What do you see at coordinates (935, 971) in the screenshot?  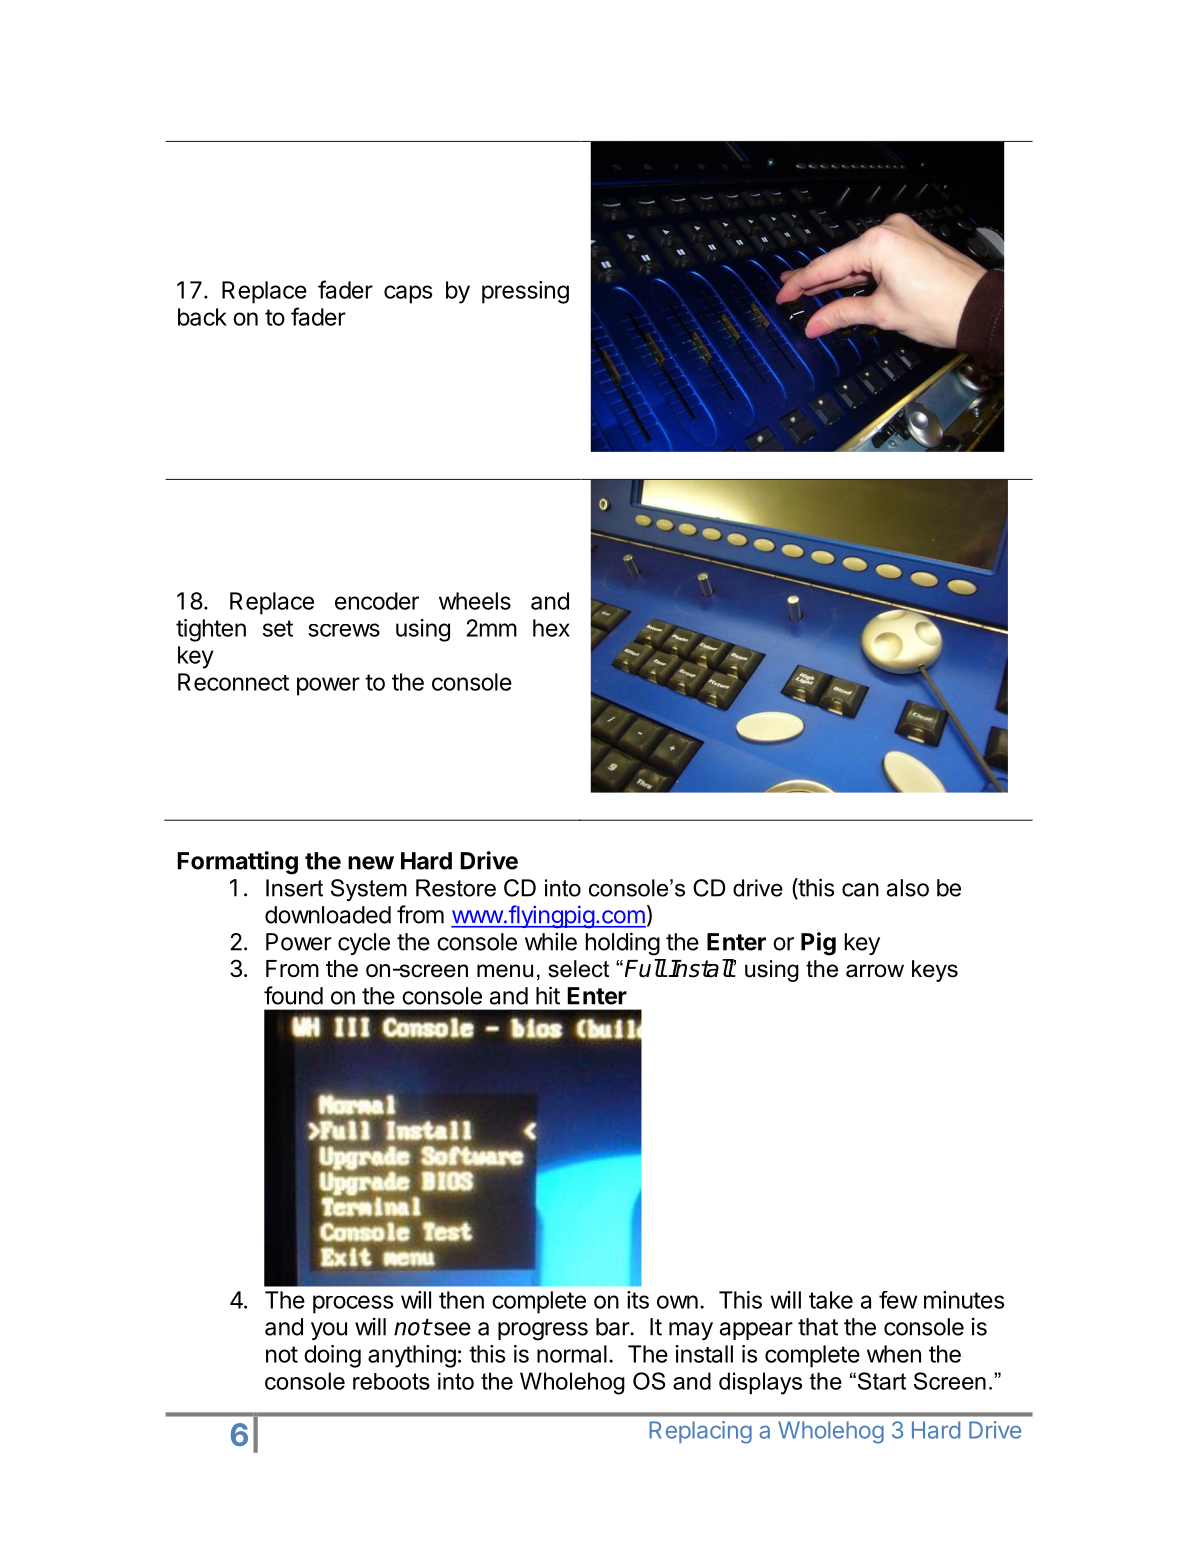 I see `keys` at bounding box center [935, 971].
